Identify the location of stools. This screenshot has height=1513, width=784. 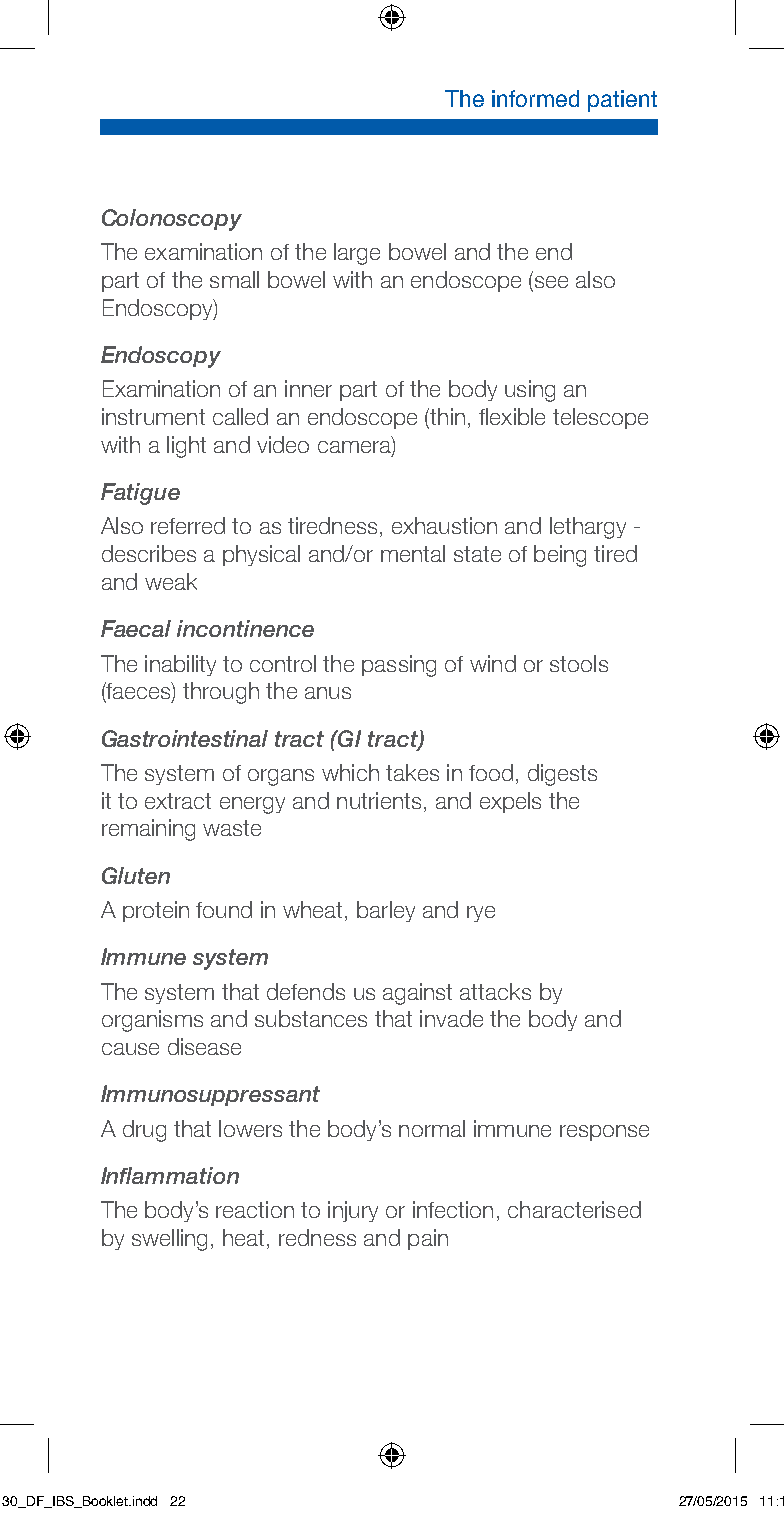
(579, 663).
